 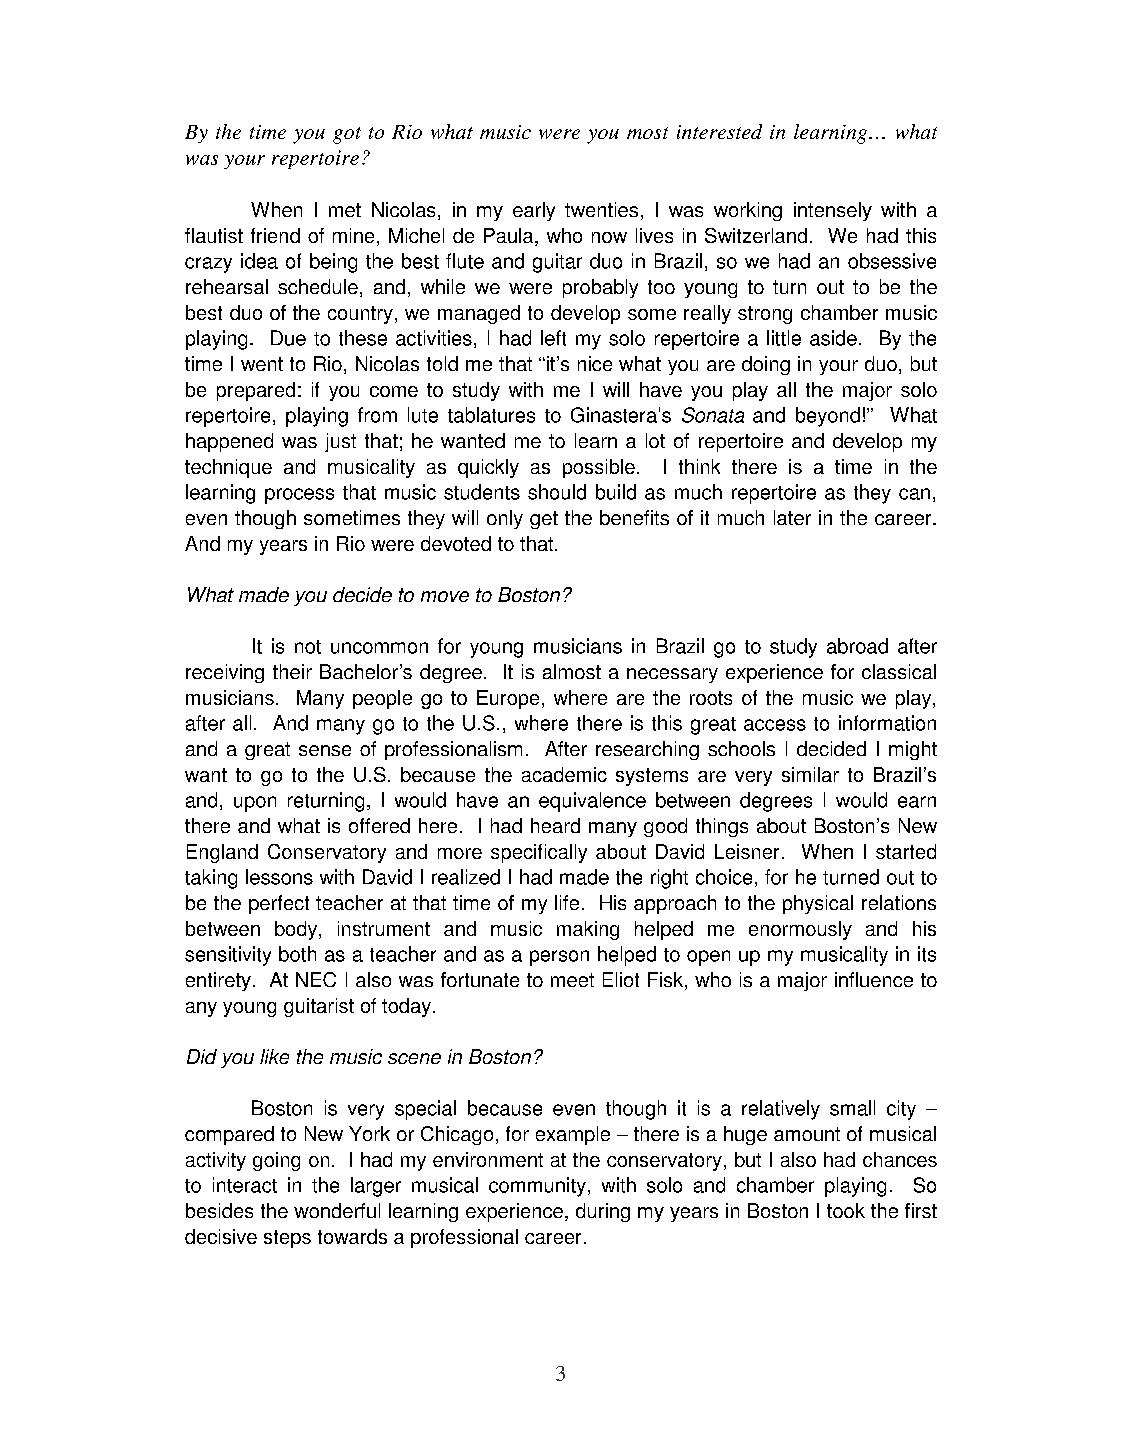 I want to click on early, so click(x=534, y=211).
